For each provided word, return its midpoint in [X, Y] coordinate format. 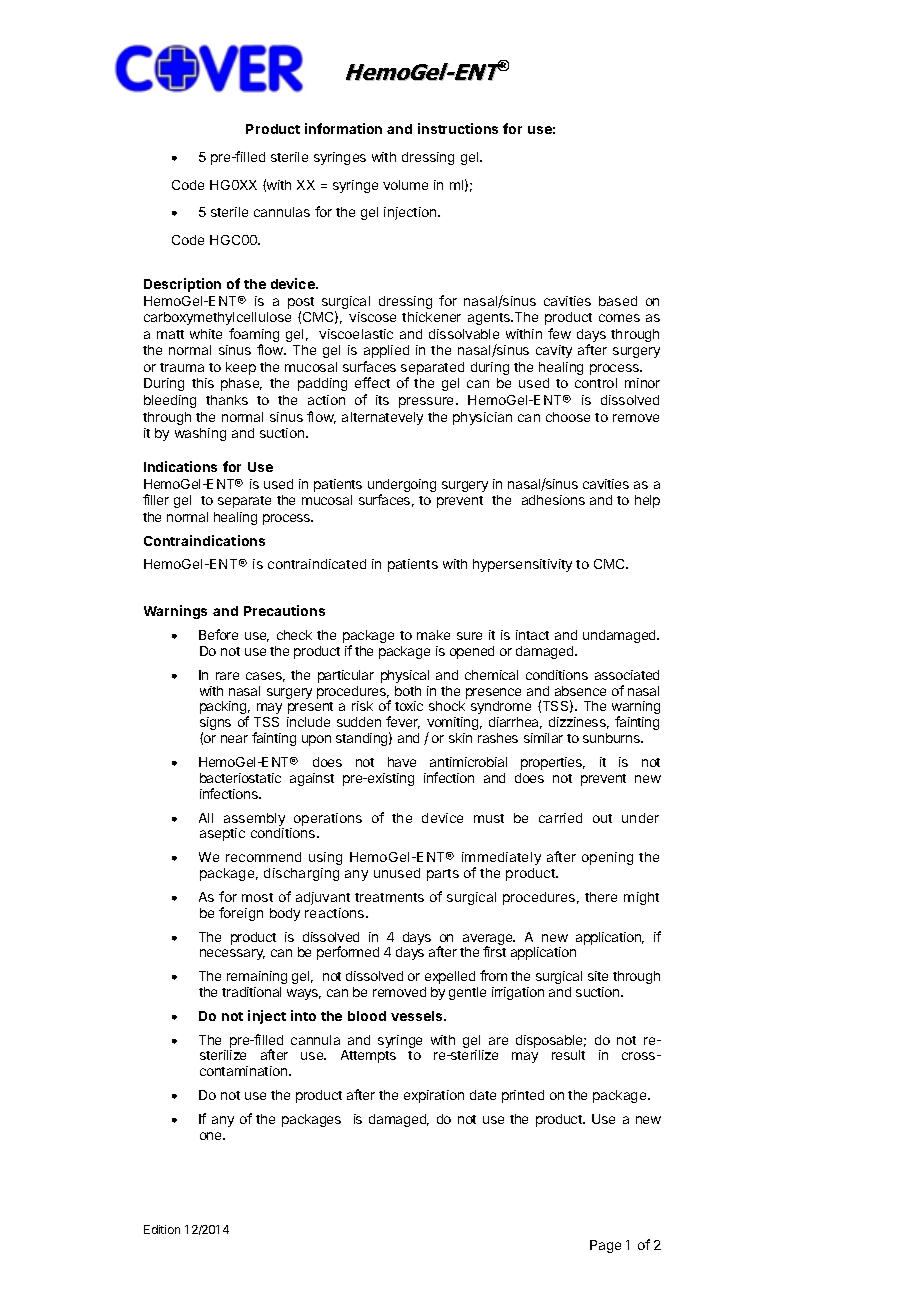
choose [568, 417]
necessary [232, 954]
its [382, 400]
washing [200, 434]
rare [227, 676]
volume [405, 185]
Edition [162, 1229]
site [598, 976]
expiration [434, 1096]
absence [580, 691]
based [618, 301]
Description [182, 285]
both [408, 691]
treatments [389, 897]
